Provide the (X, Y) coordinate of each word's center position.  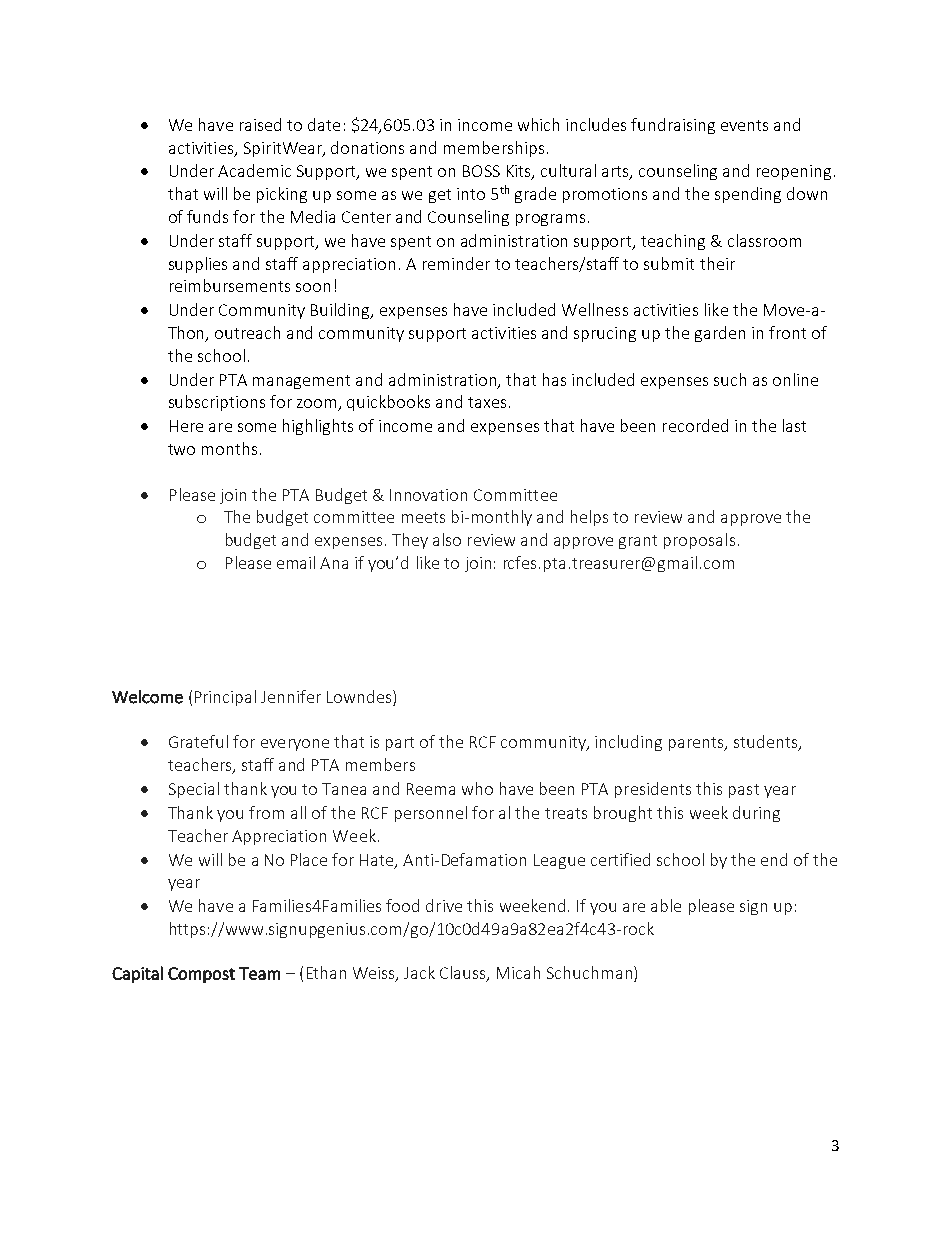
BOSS (481, 171)
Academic (254, 170)
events (744, 125)
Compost (201, 975)
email (296, 562)
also (447, 539)
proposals (699, 541)
